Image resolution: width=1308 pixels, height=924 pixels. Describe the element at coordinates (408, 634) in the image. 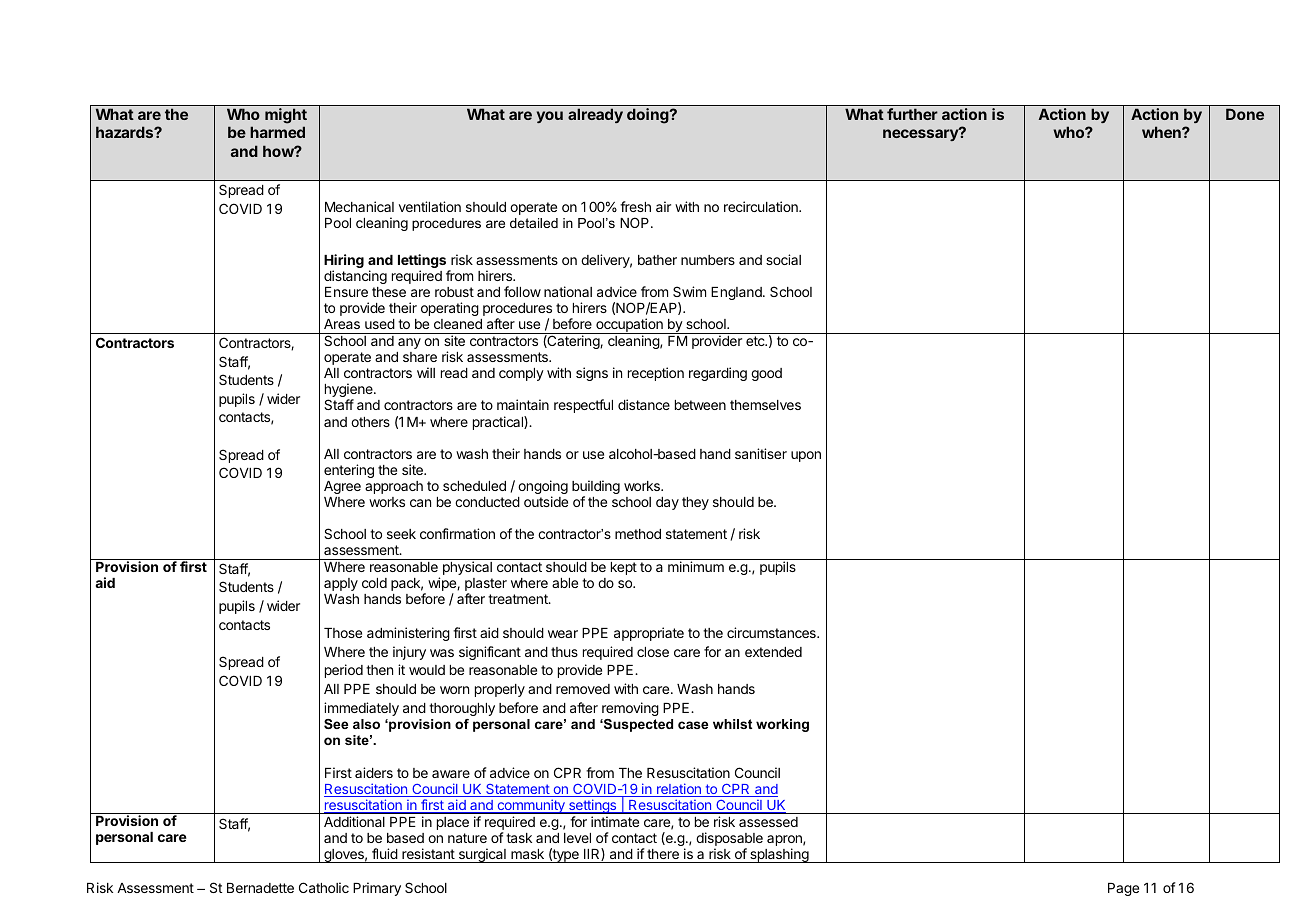

I see `administering` at that location.
